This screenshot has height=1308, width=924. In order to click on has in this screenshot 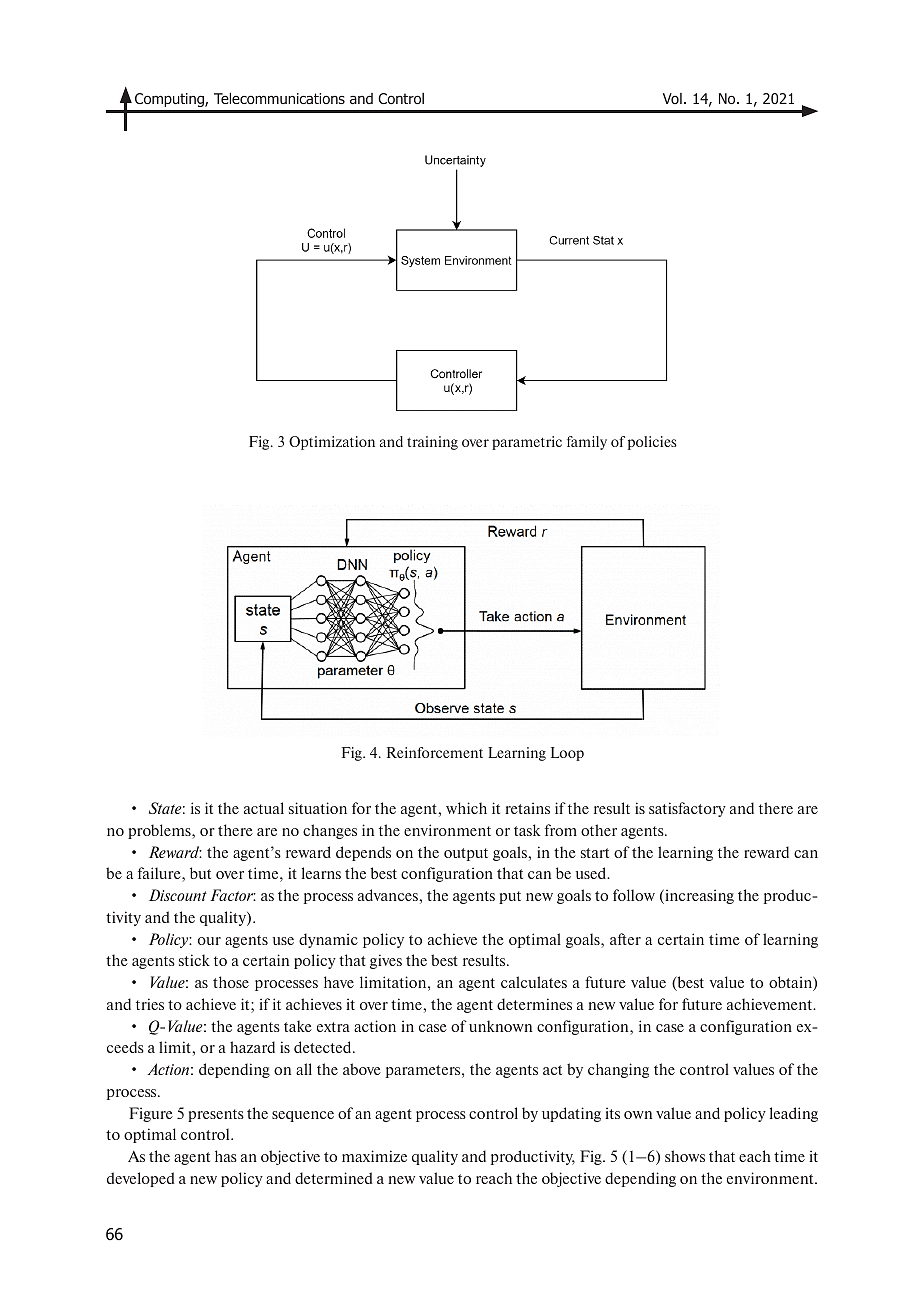, I will do `click(226, 1156)`.
